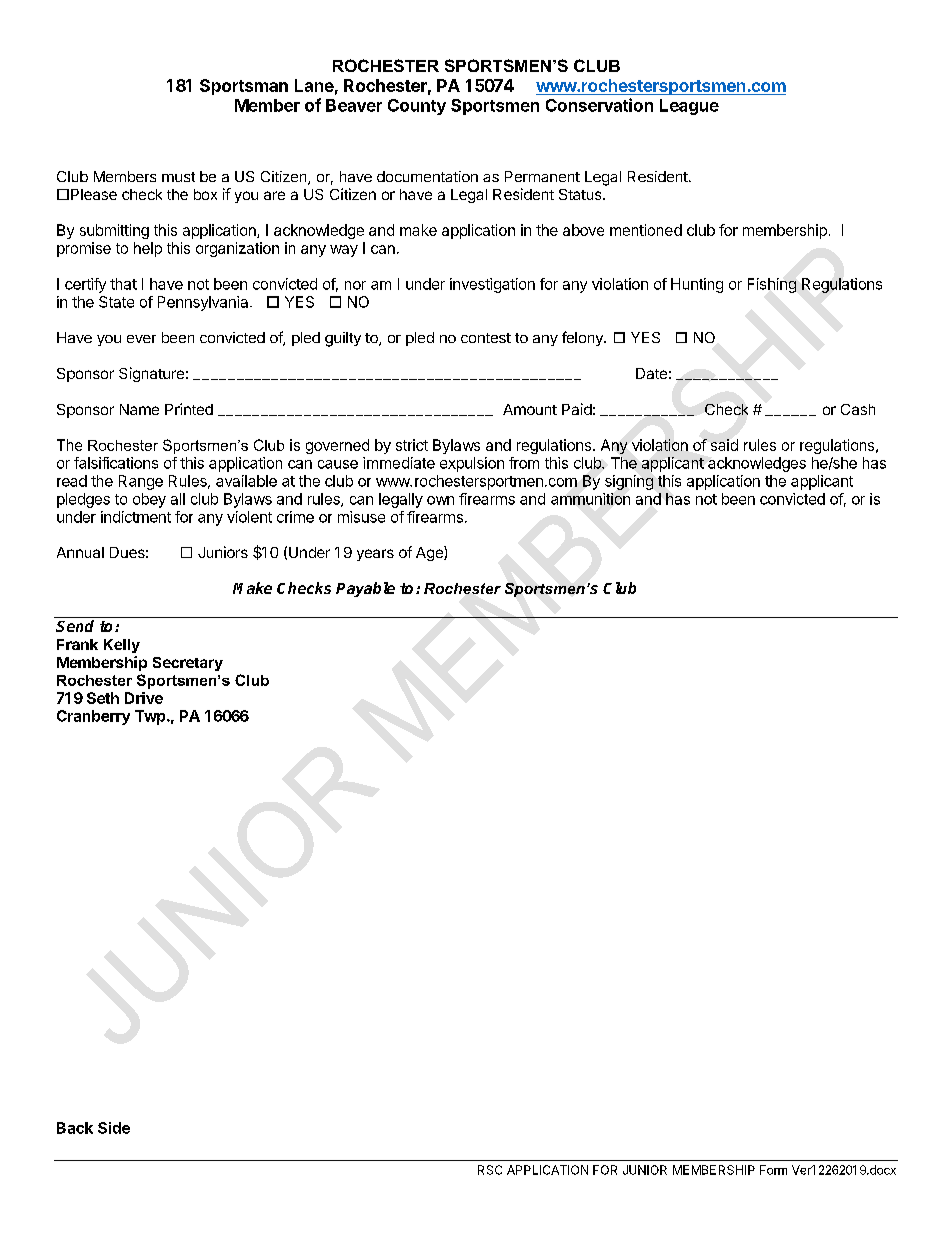  I want to click on League, so click(689, 107).
